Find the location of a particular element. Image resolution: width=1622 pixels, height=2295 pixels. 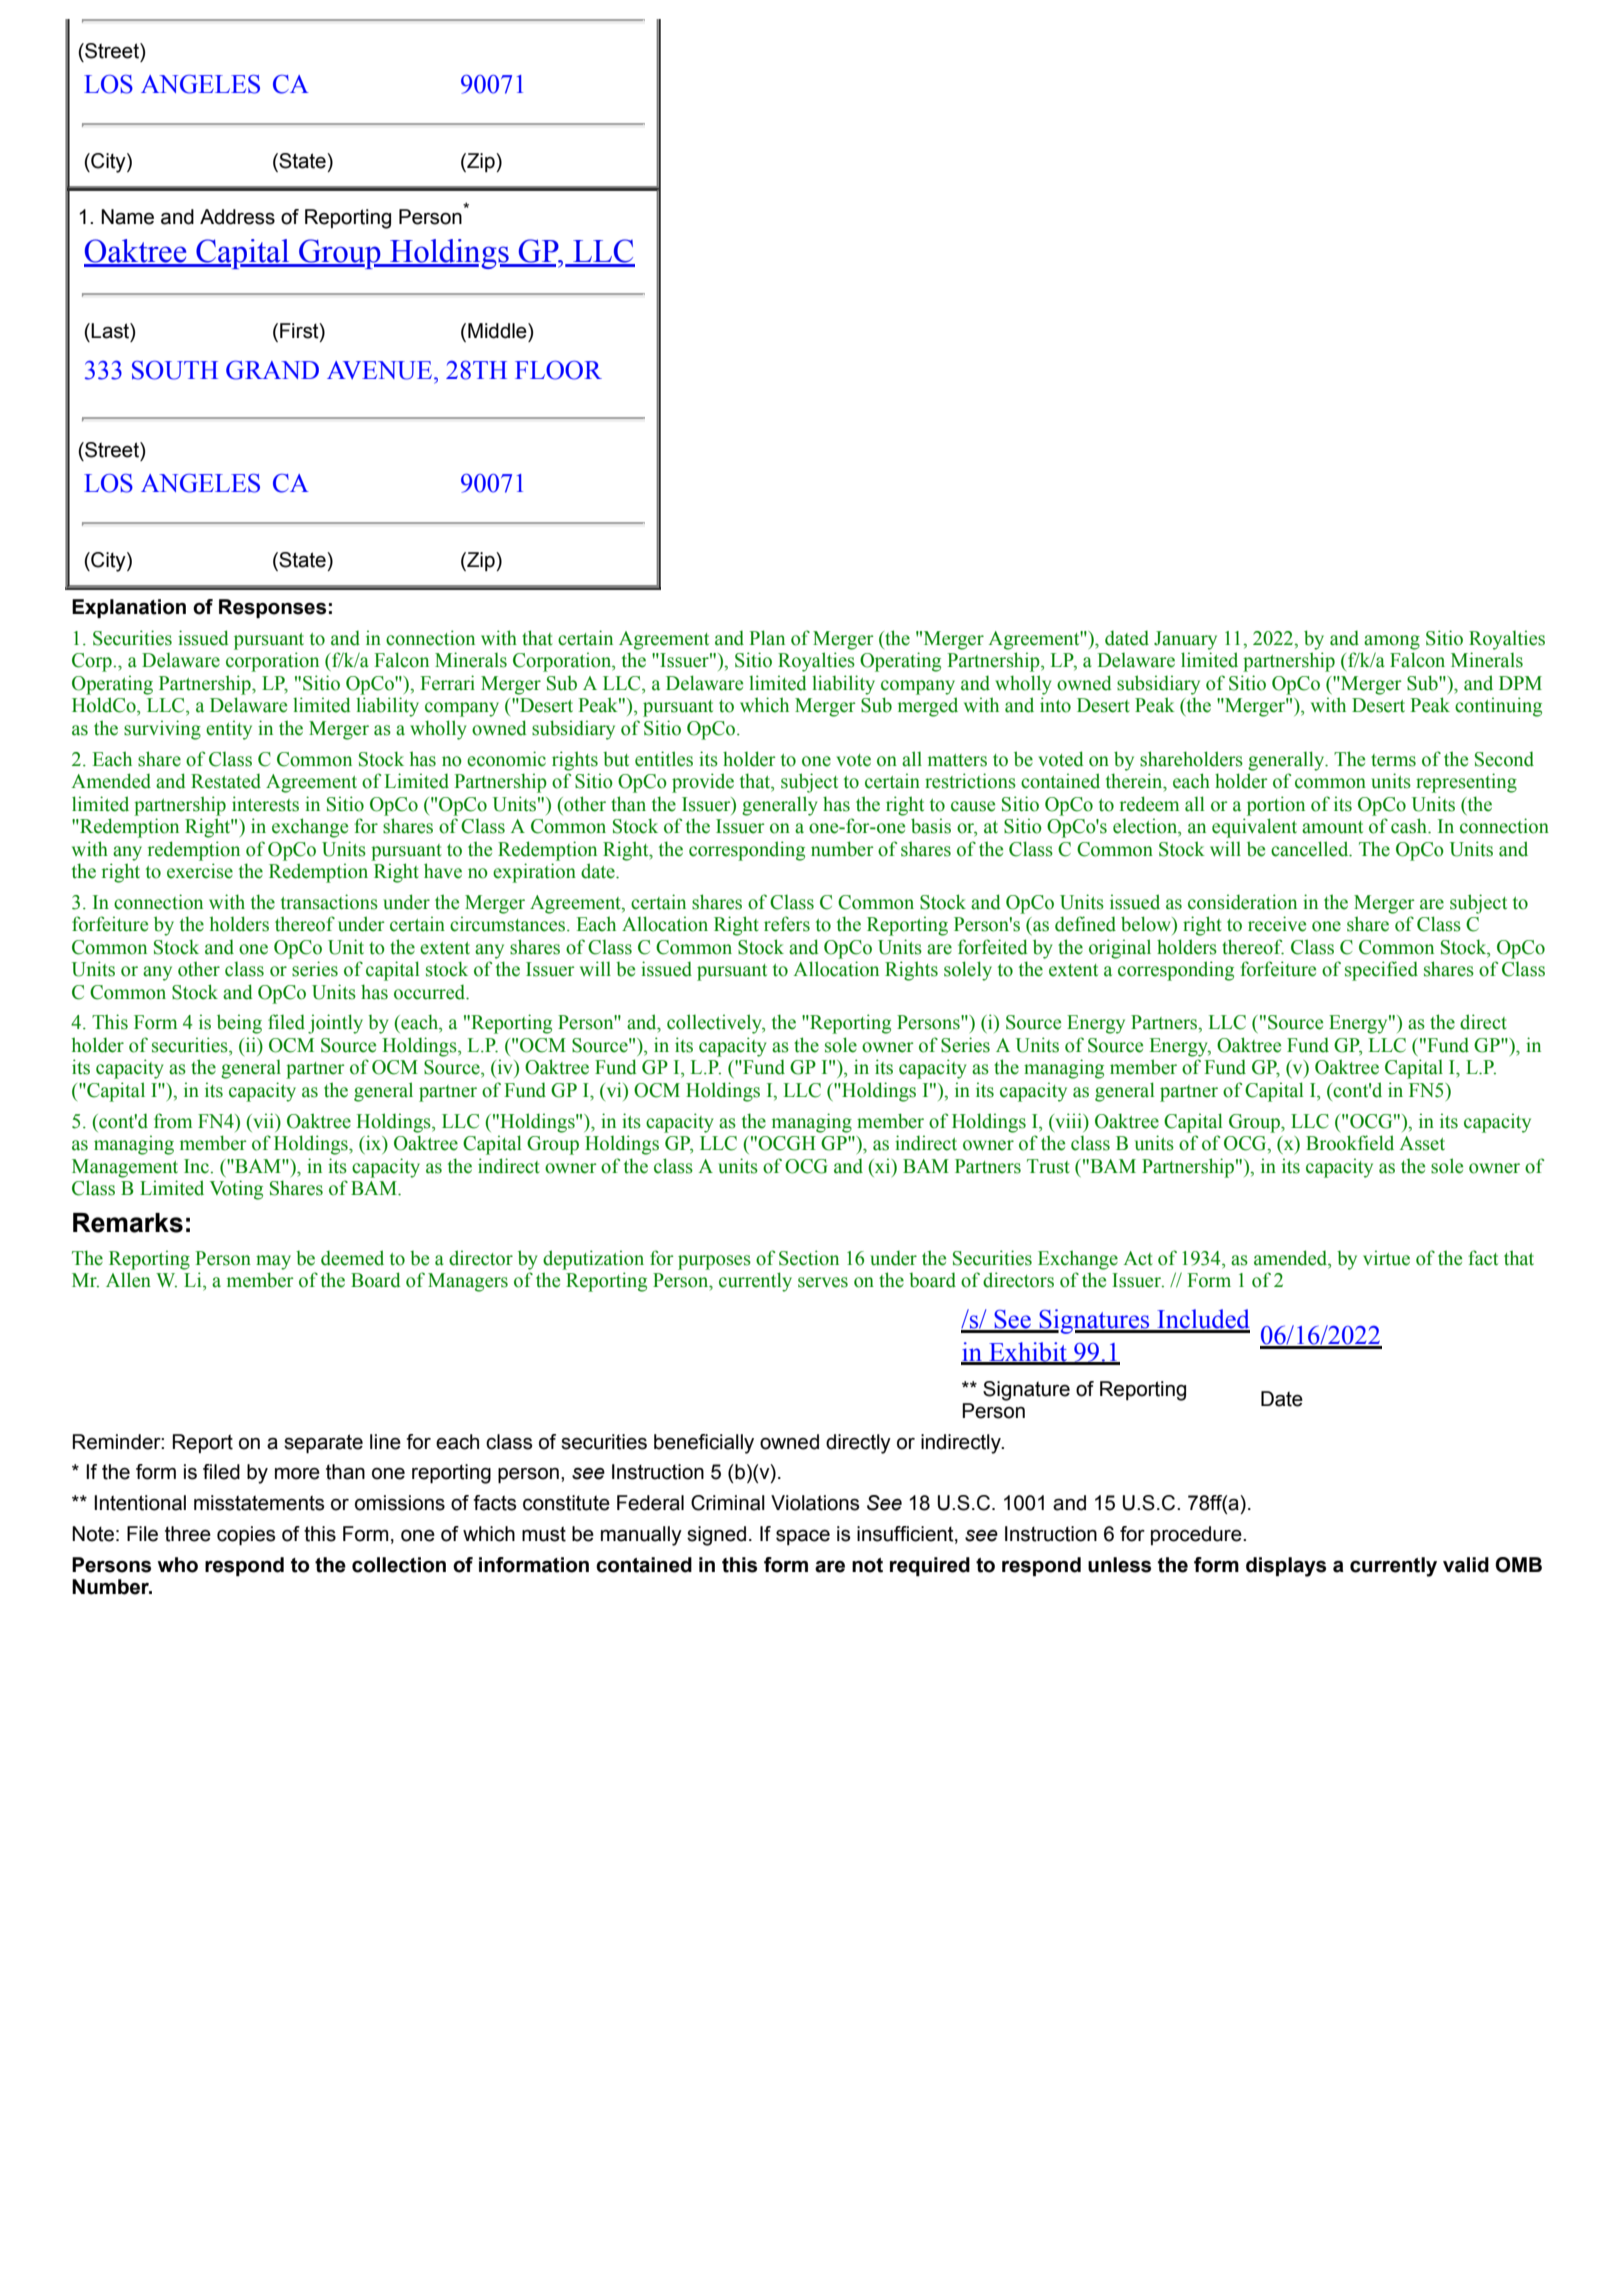

Address is located at coordinates (237, 217).
